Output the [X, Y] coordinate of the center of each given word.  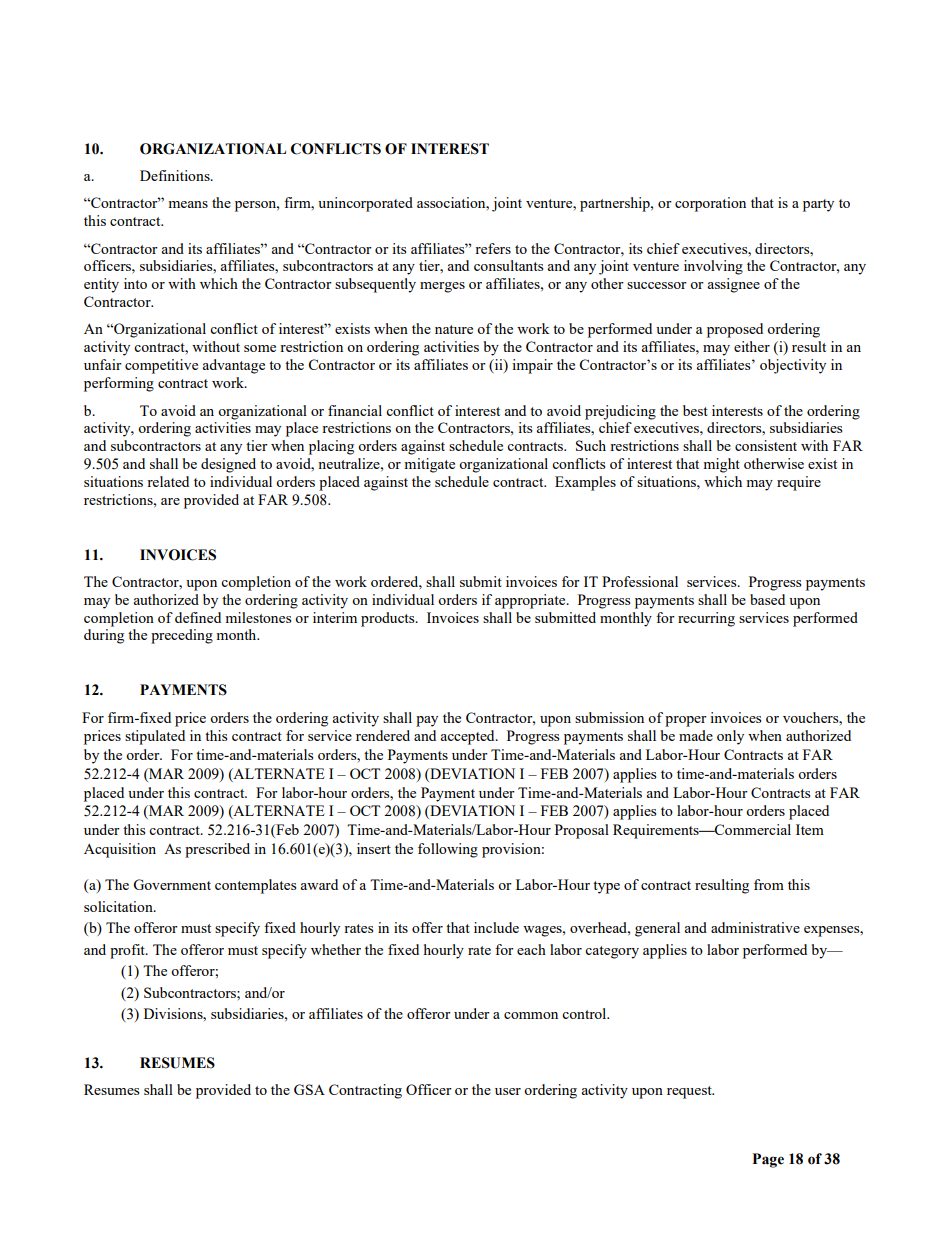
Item [810, 829]
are [170, 501]
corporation [710, 204]
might [721, 465]
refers [493, 248]
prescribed [217, 850]
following [448, 850]
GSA [309, 1089]
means [188, 204]
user [508, 1091]
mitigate [429, 465]
